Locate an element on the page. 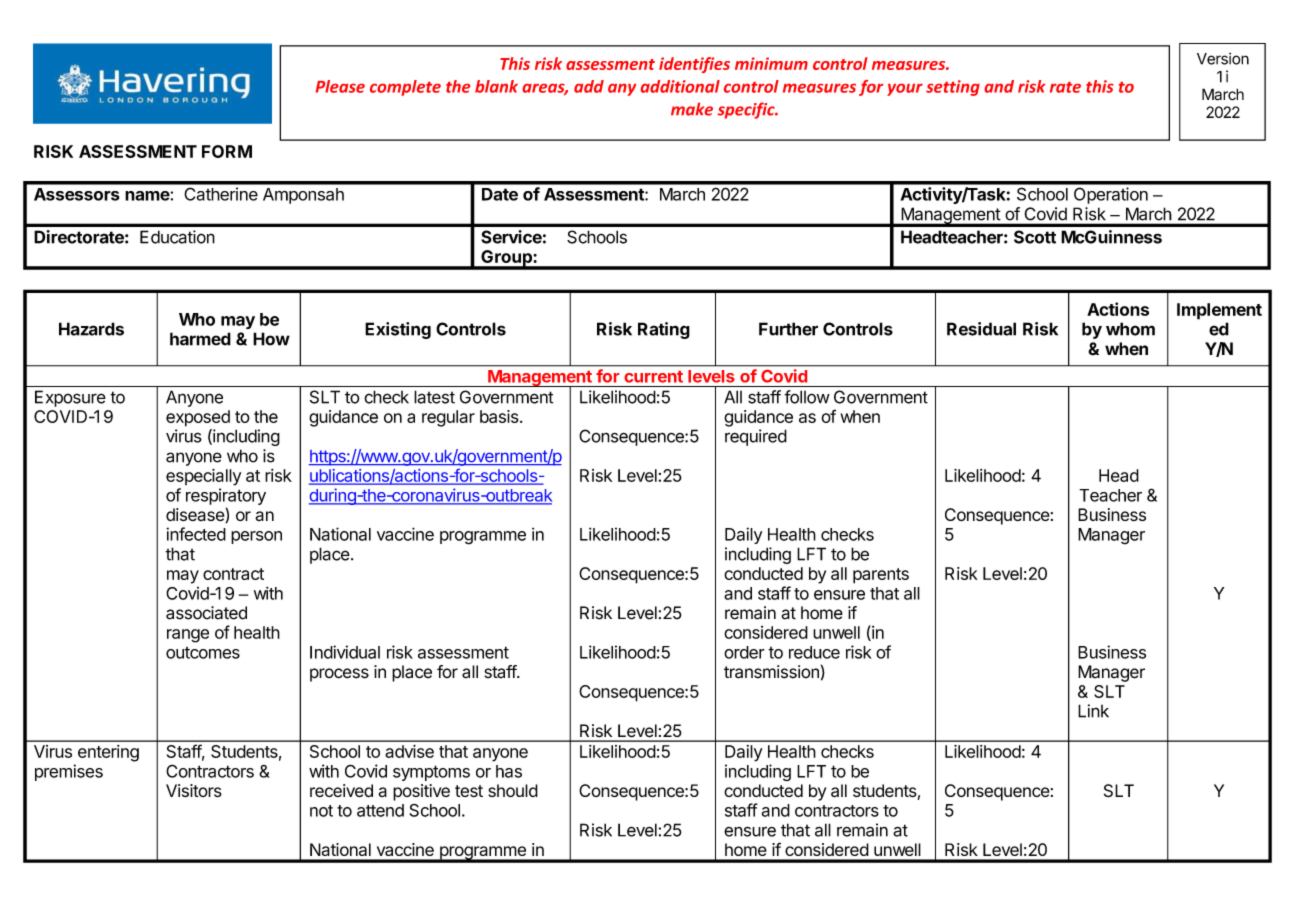  required is located at coordinates (756, 437).
